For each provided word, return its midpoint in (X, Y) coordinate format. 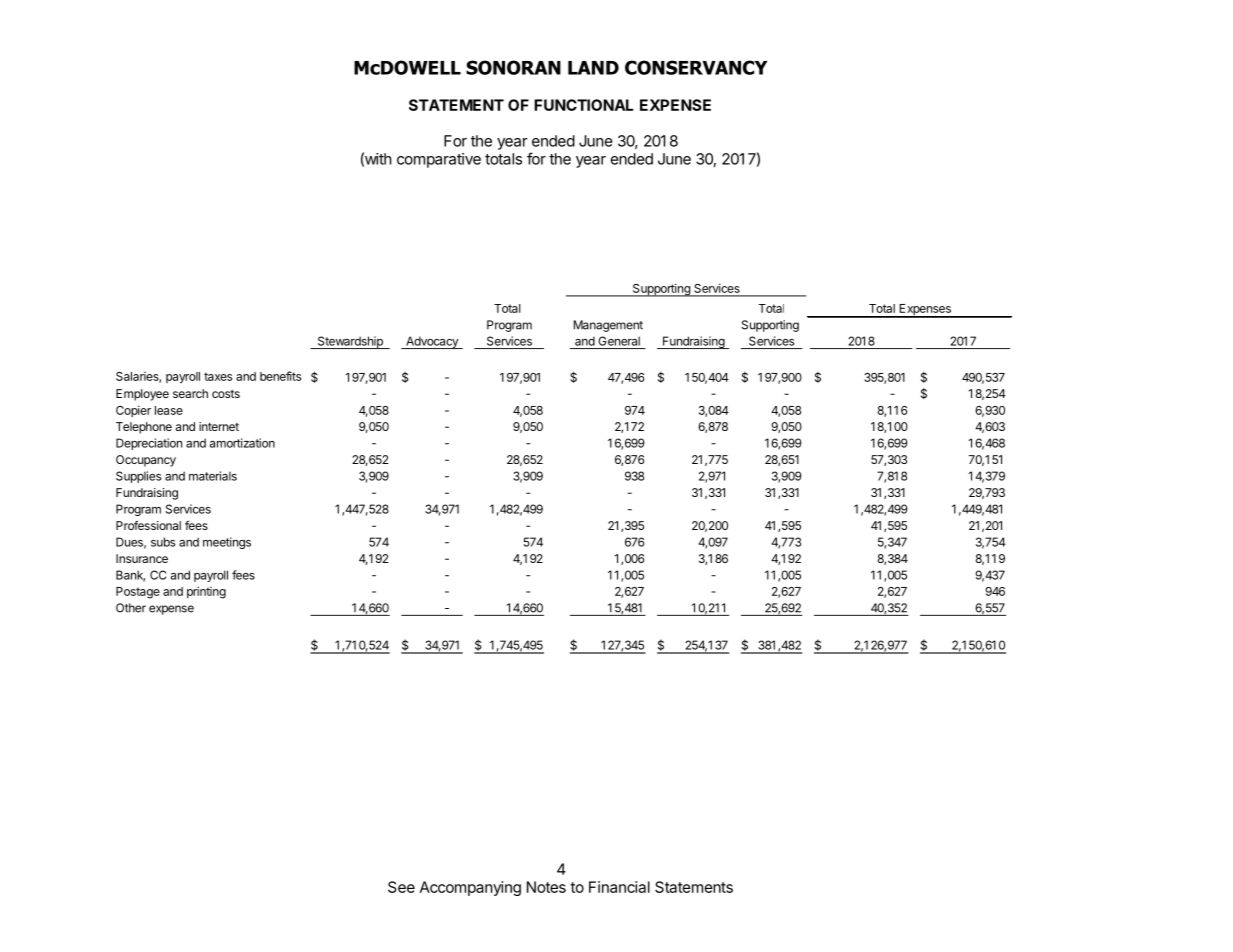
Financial (619, 887)
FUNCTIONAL (584, 105)
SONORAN (513, 67)
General (619, 341)
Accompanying (470, 888)
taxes (218, 376)
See (401, 887)
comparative (439, 160)
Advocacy (432, 342)
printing (206, 592)
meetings (227, 543)
